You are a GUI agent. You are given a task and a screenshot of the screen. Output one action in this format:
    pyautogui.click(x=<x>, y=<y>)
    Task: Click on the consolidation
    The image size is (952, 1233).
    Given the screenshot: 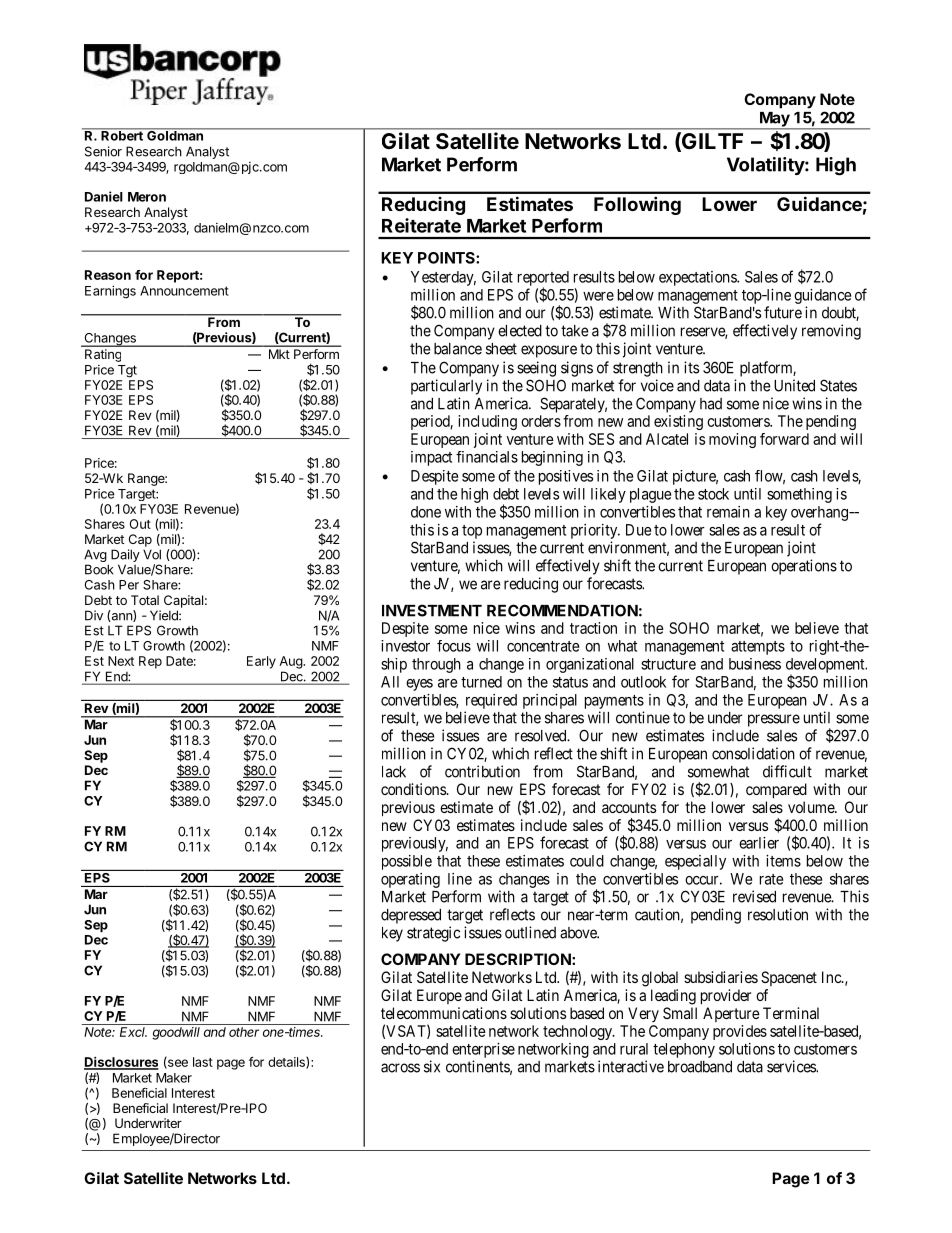 What is the action you would take?
    pyautogui.click(x=753, y=753)
